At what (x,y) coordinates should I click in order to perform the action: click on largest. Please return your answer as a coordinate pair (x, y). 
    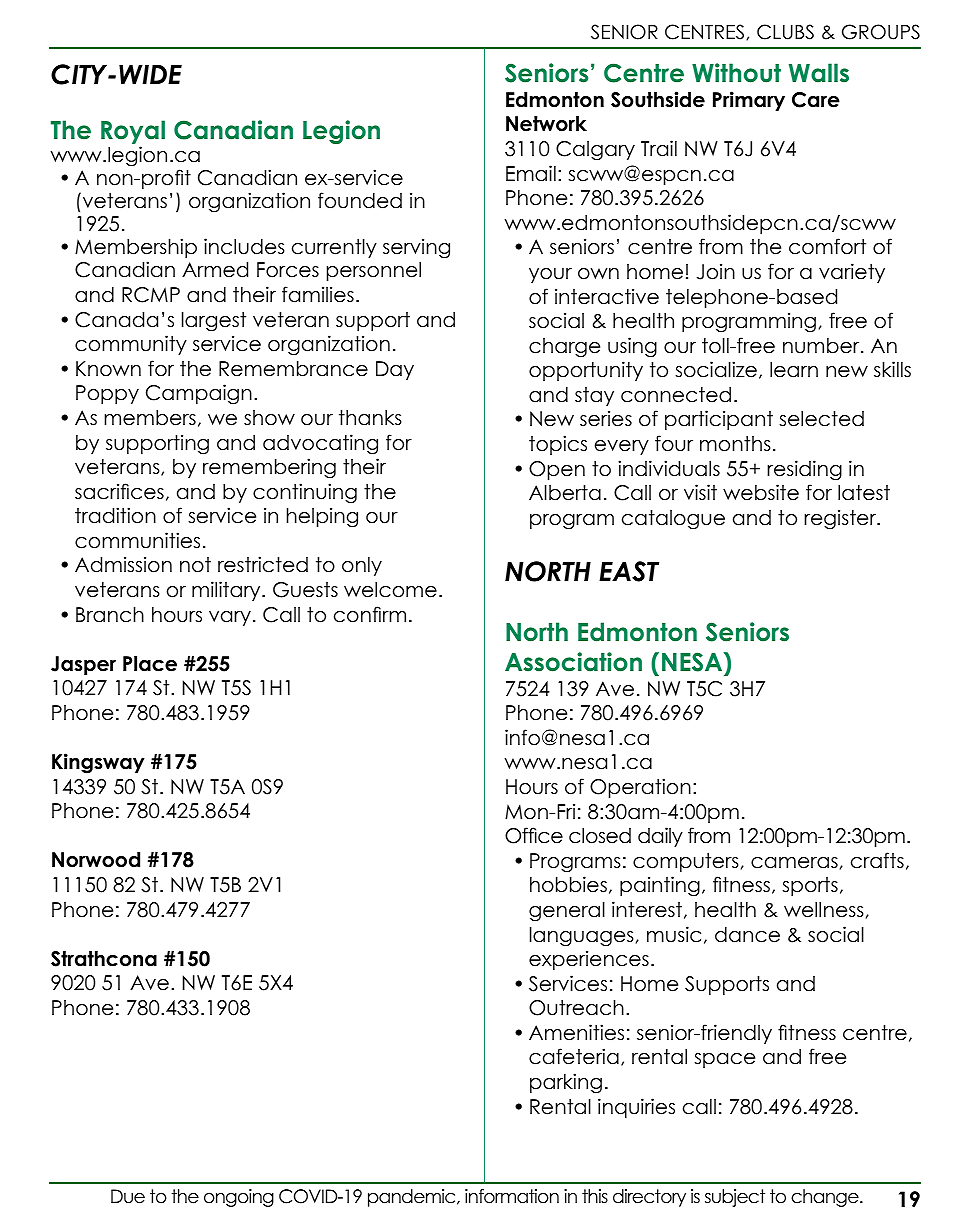
    Looking at the image, I should click on (214, 322).
